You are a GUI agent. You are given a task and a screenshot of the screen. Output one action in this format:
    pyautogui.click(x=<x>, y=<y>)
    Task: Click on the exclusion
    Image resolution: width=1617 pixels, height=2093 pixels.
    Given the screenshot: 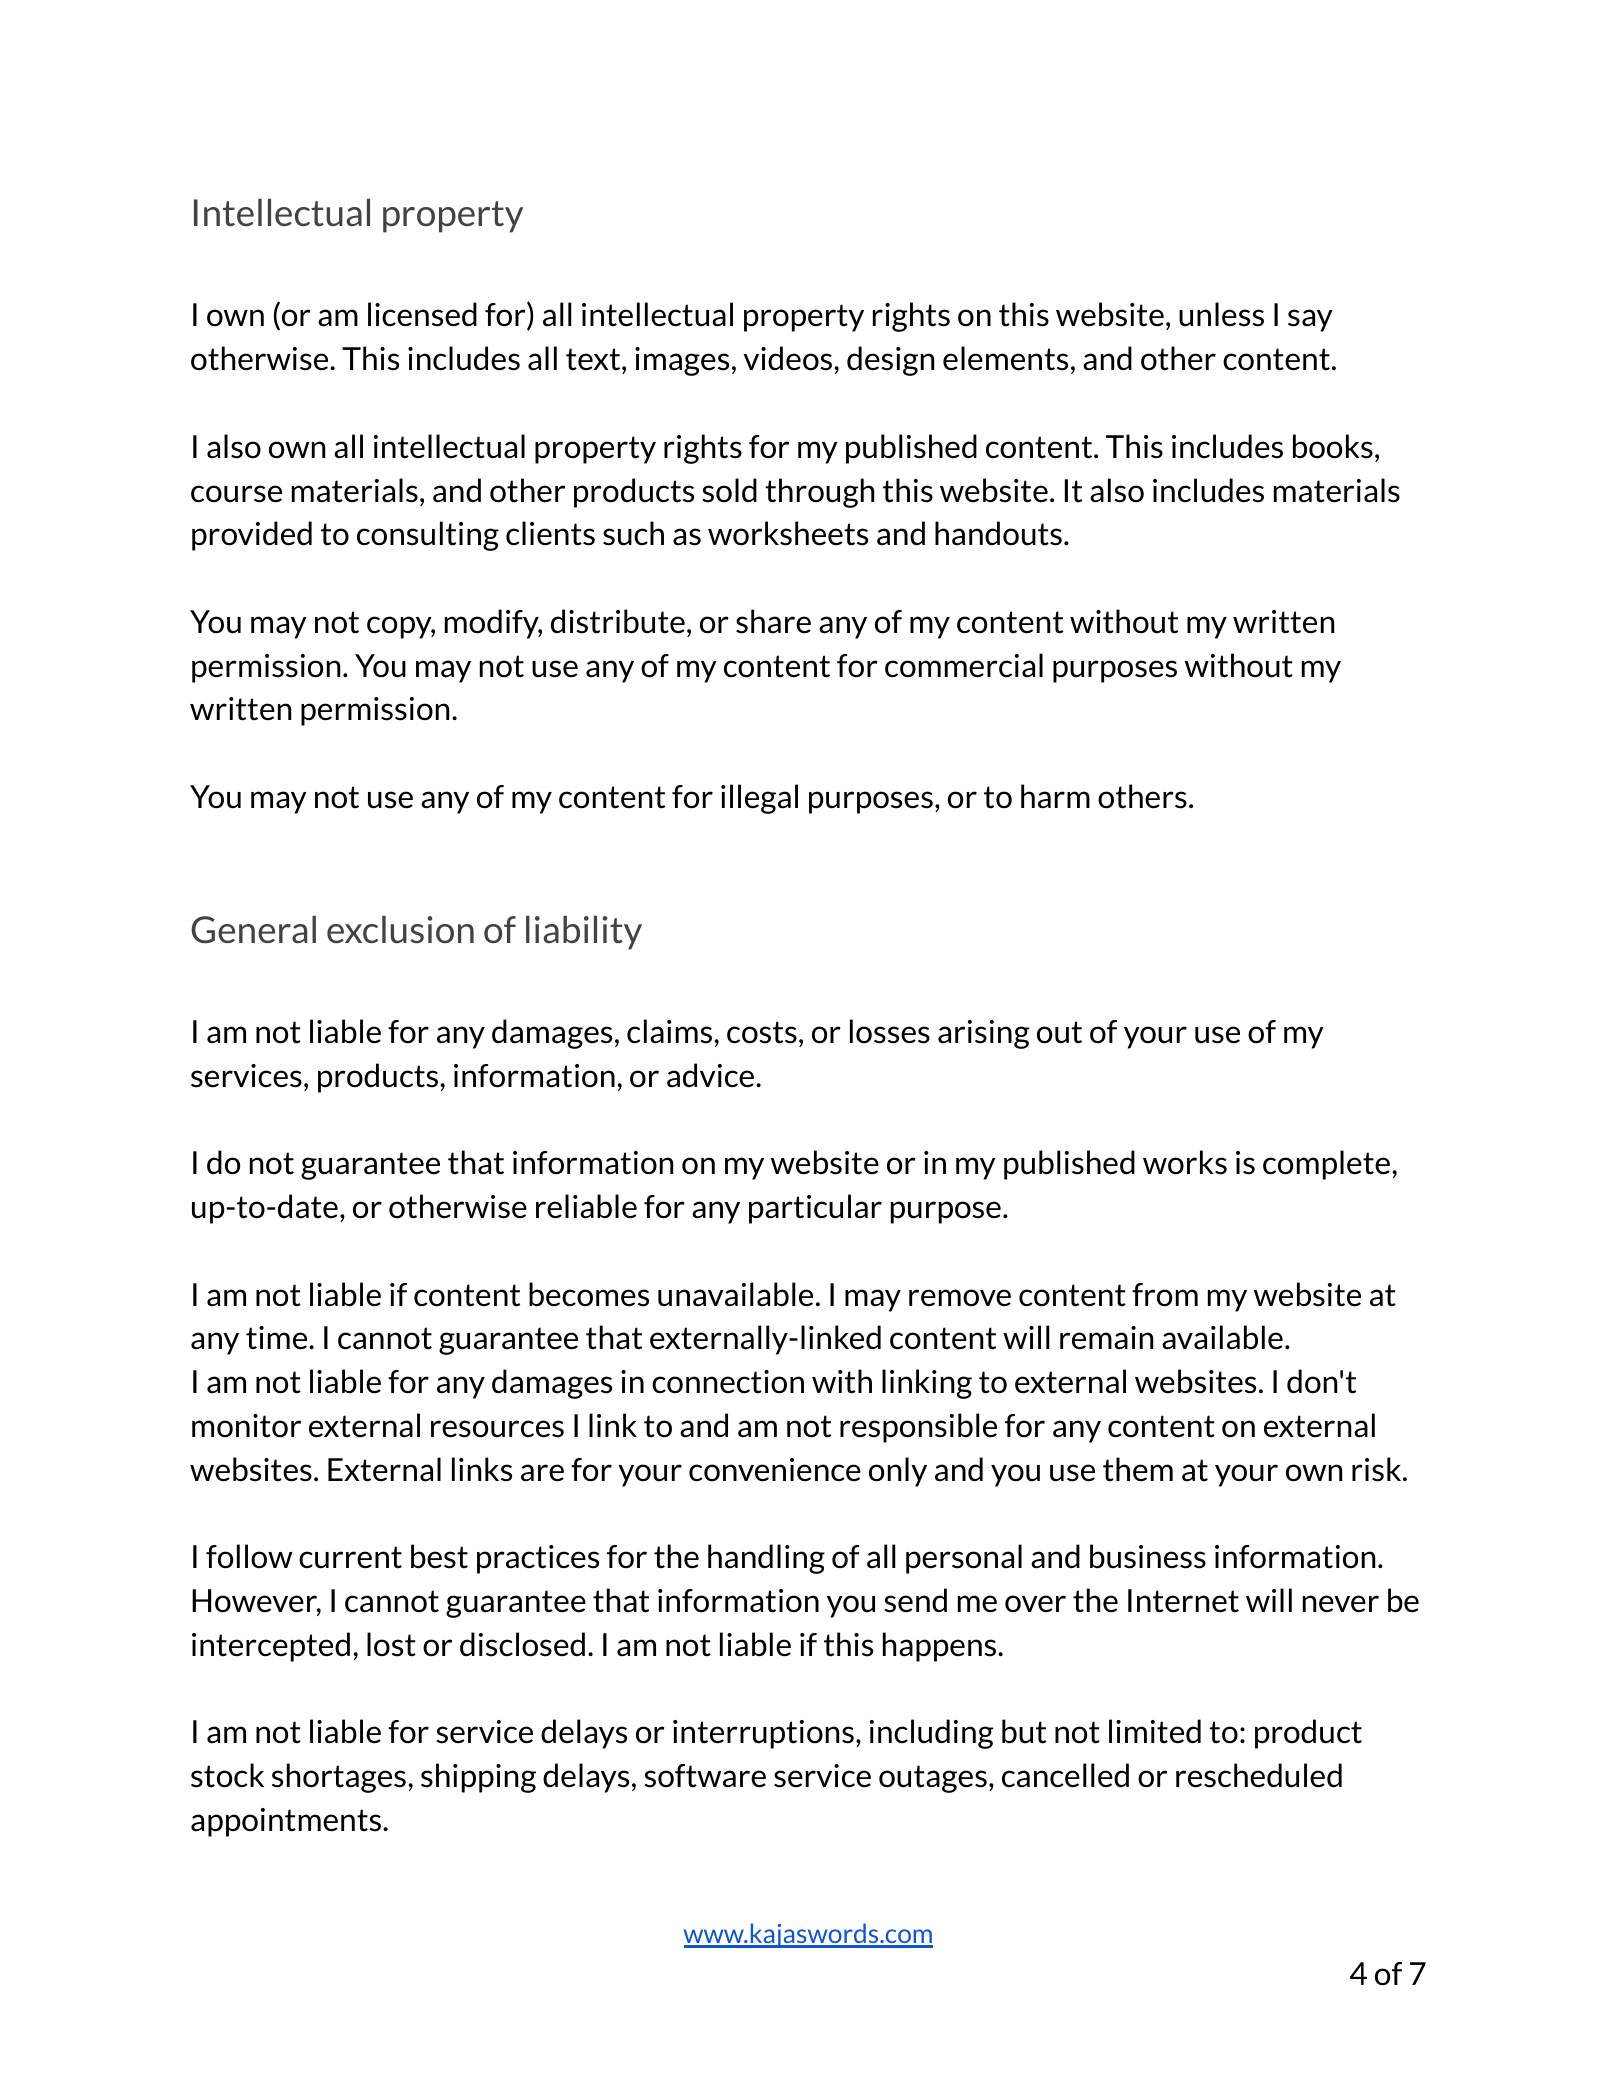 What is the action you would take?
    pyautogui.click(x=400, y=930)
